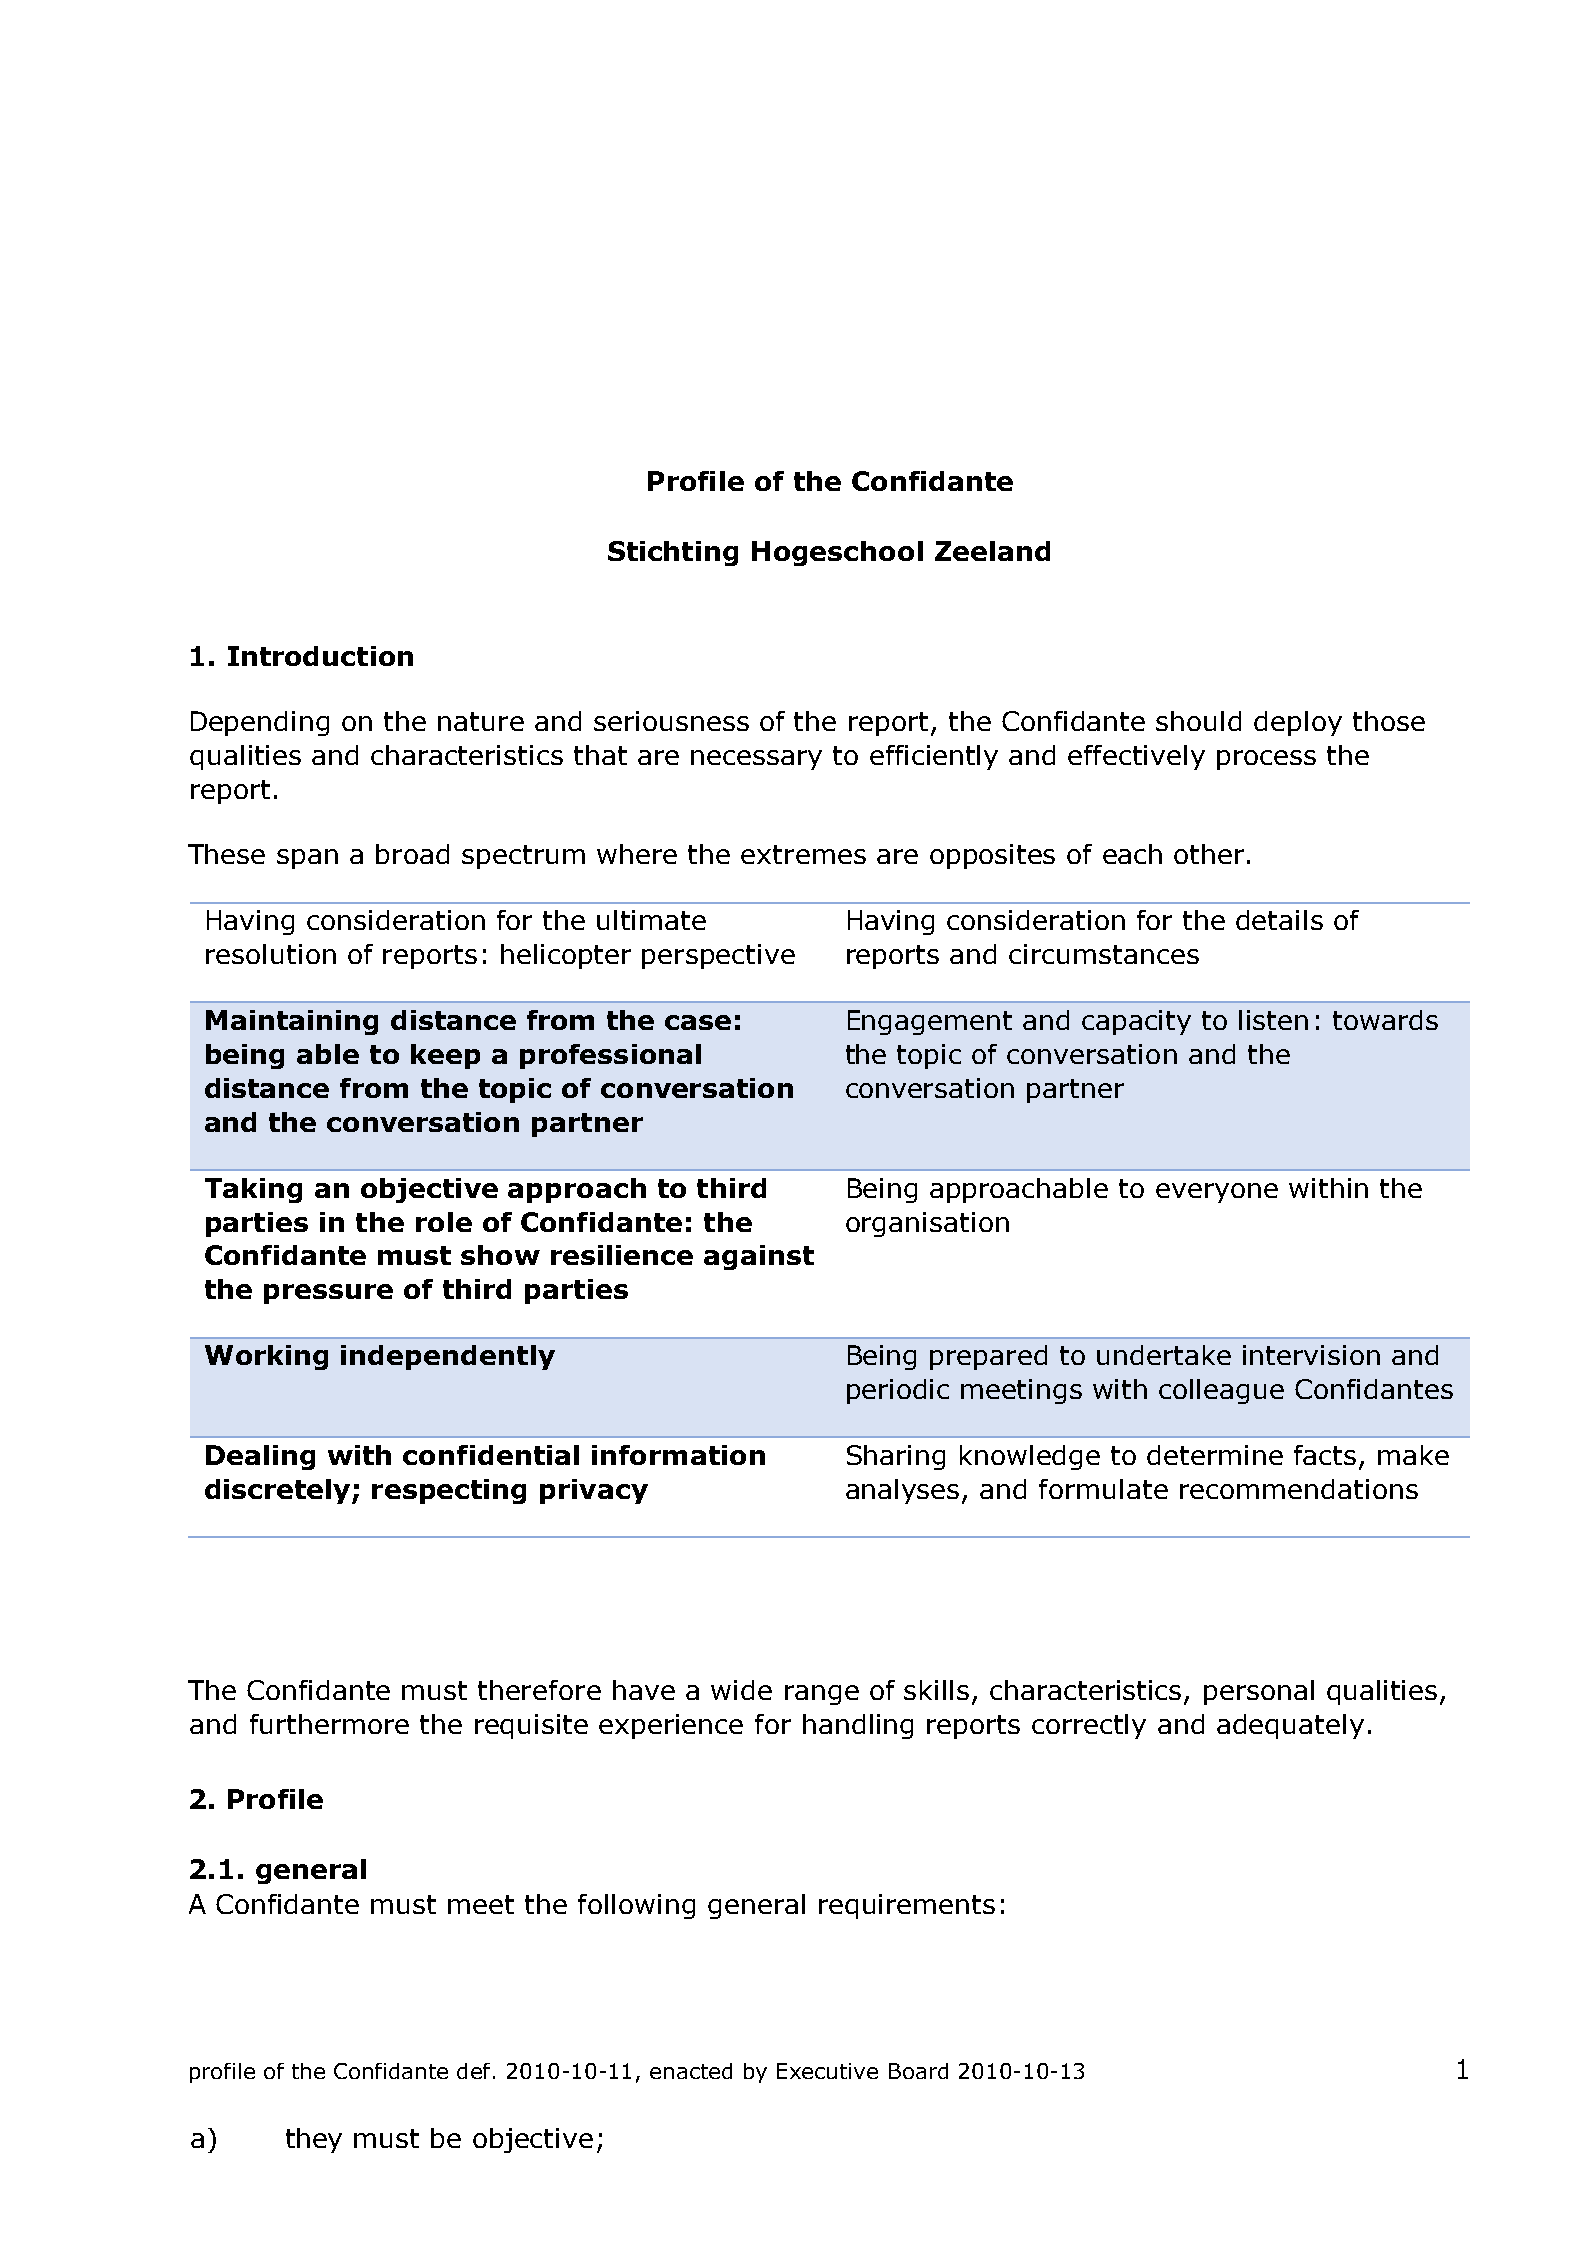 The image size is (1595, 2255). What do you see at coordinates (918, 2071) in the screenshot?
I see `Board` at bounding box center [918, 2071].
